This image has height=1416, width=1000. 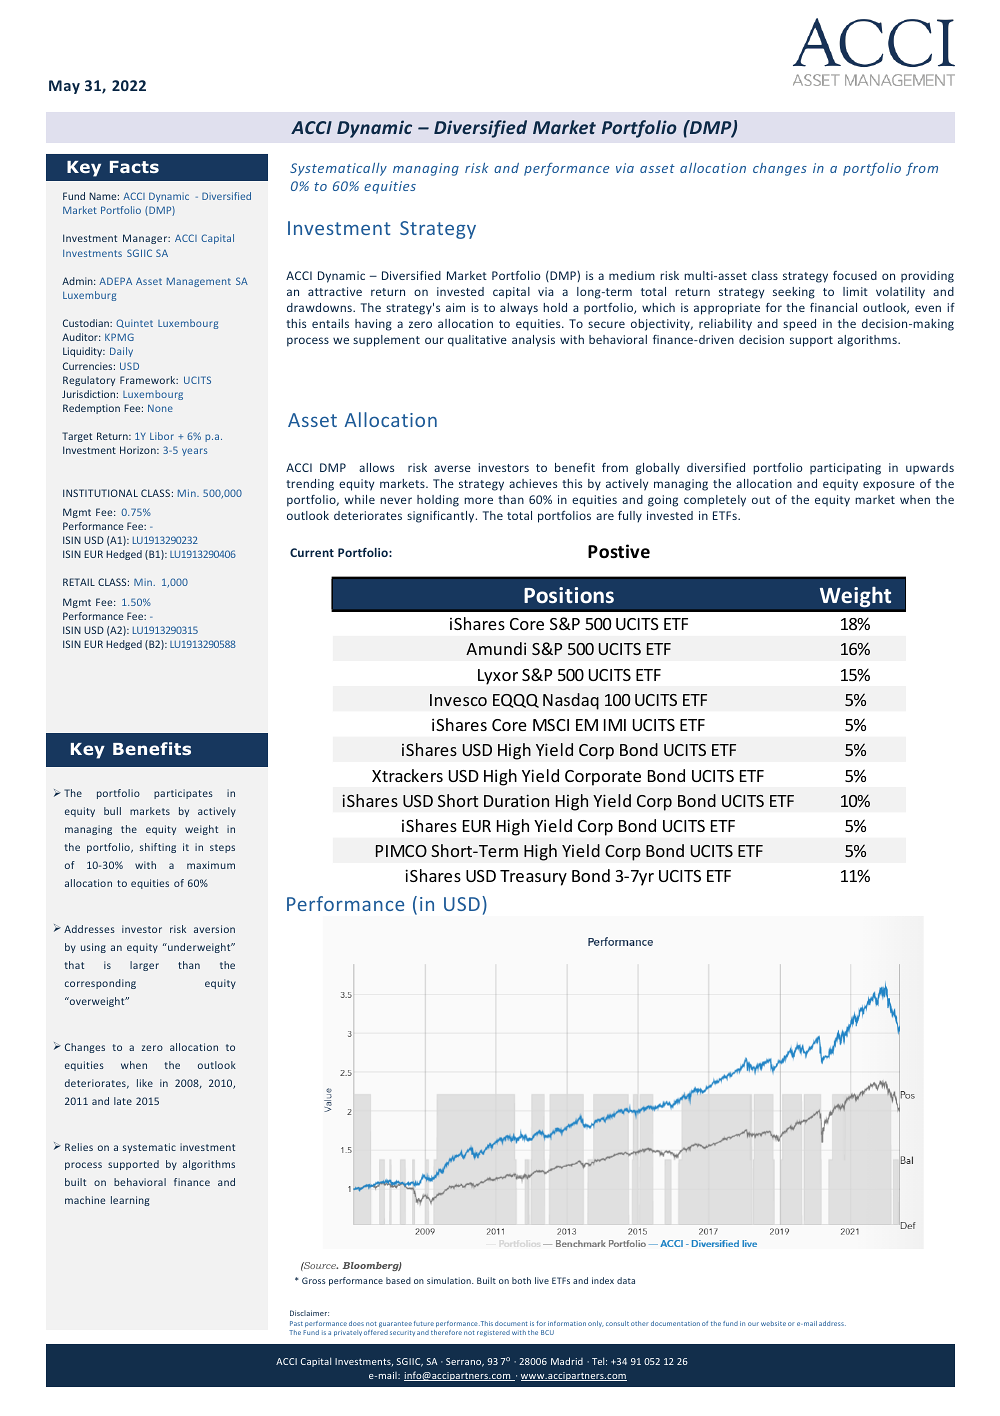 What do you see at coordinates (845, 469) in the image?
I see `participating` at bounding box center [845, 469].
